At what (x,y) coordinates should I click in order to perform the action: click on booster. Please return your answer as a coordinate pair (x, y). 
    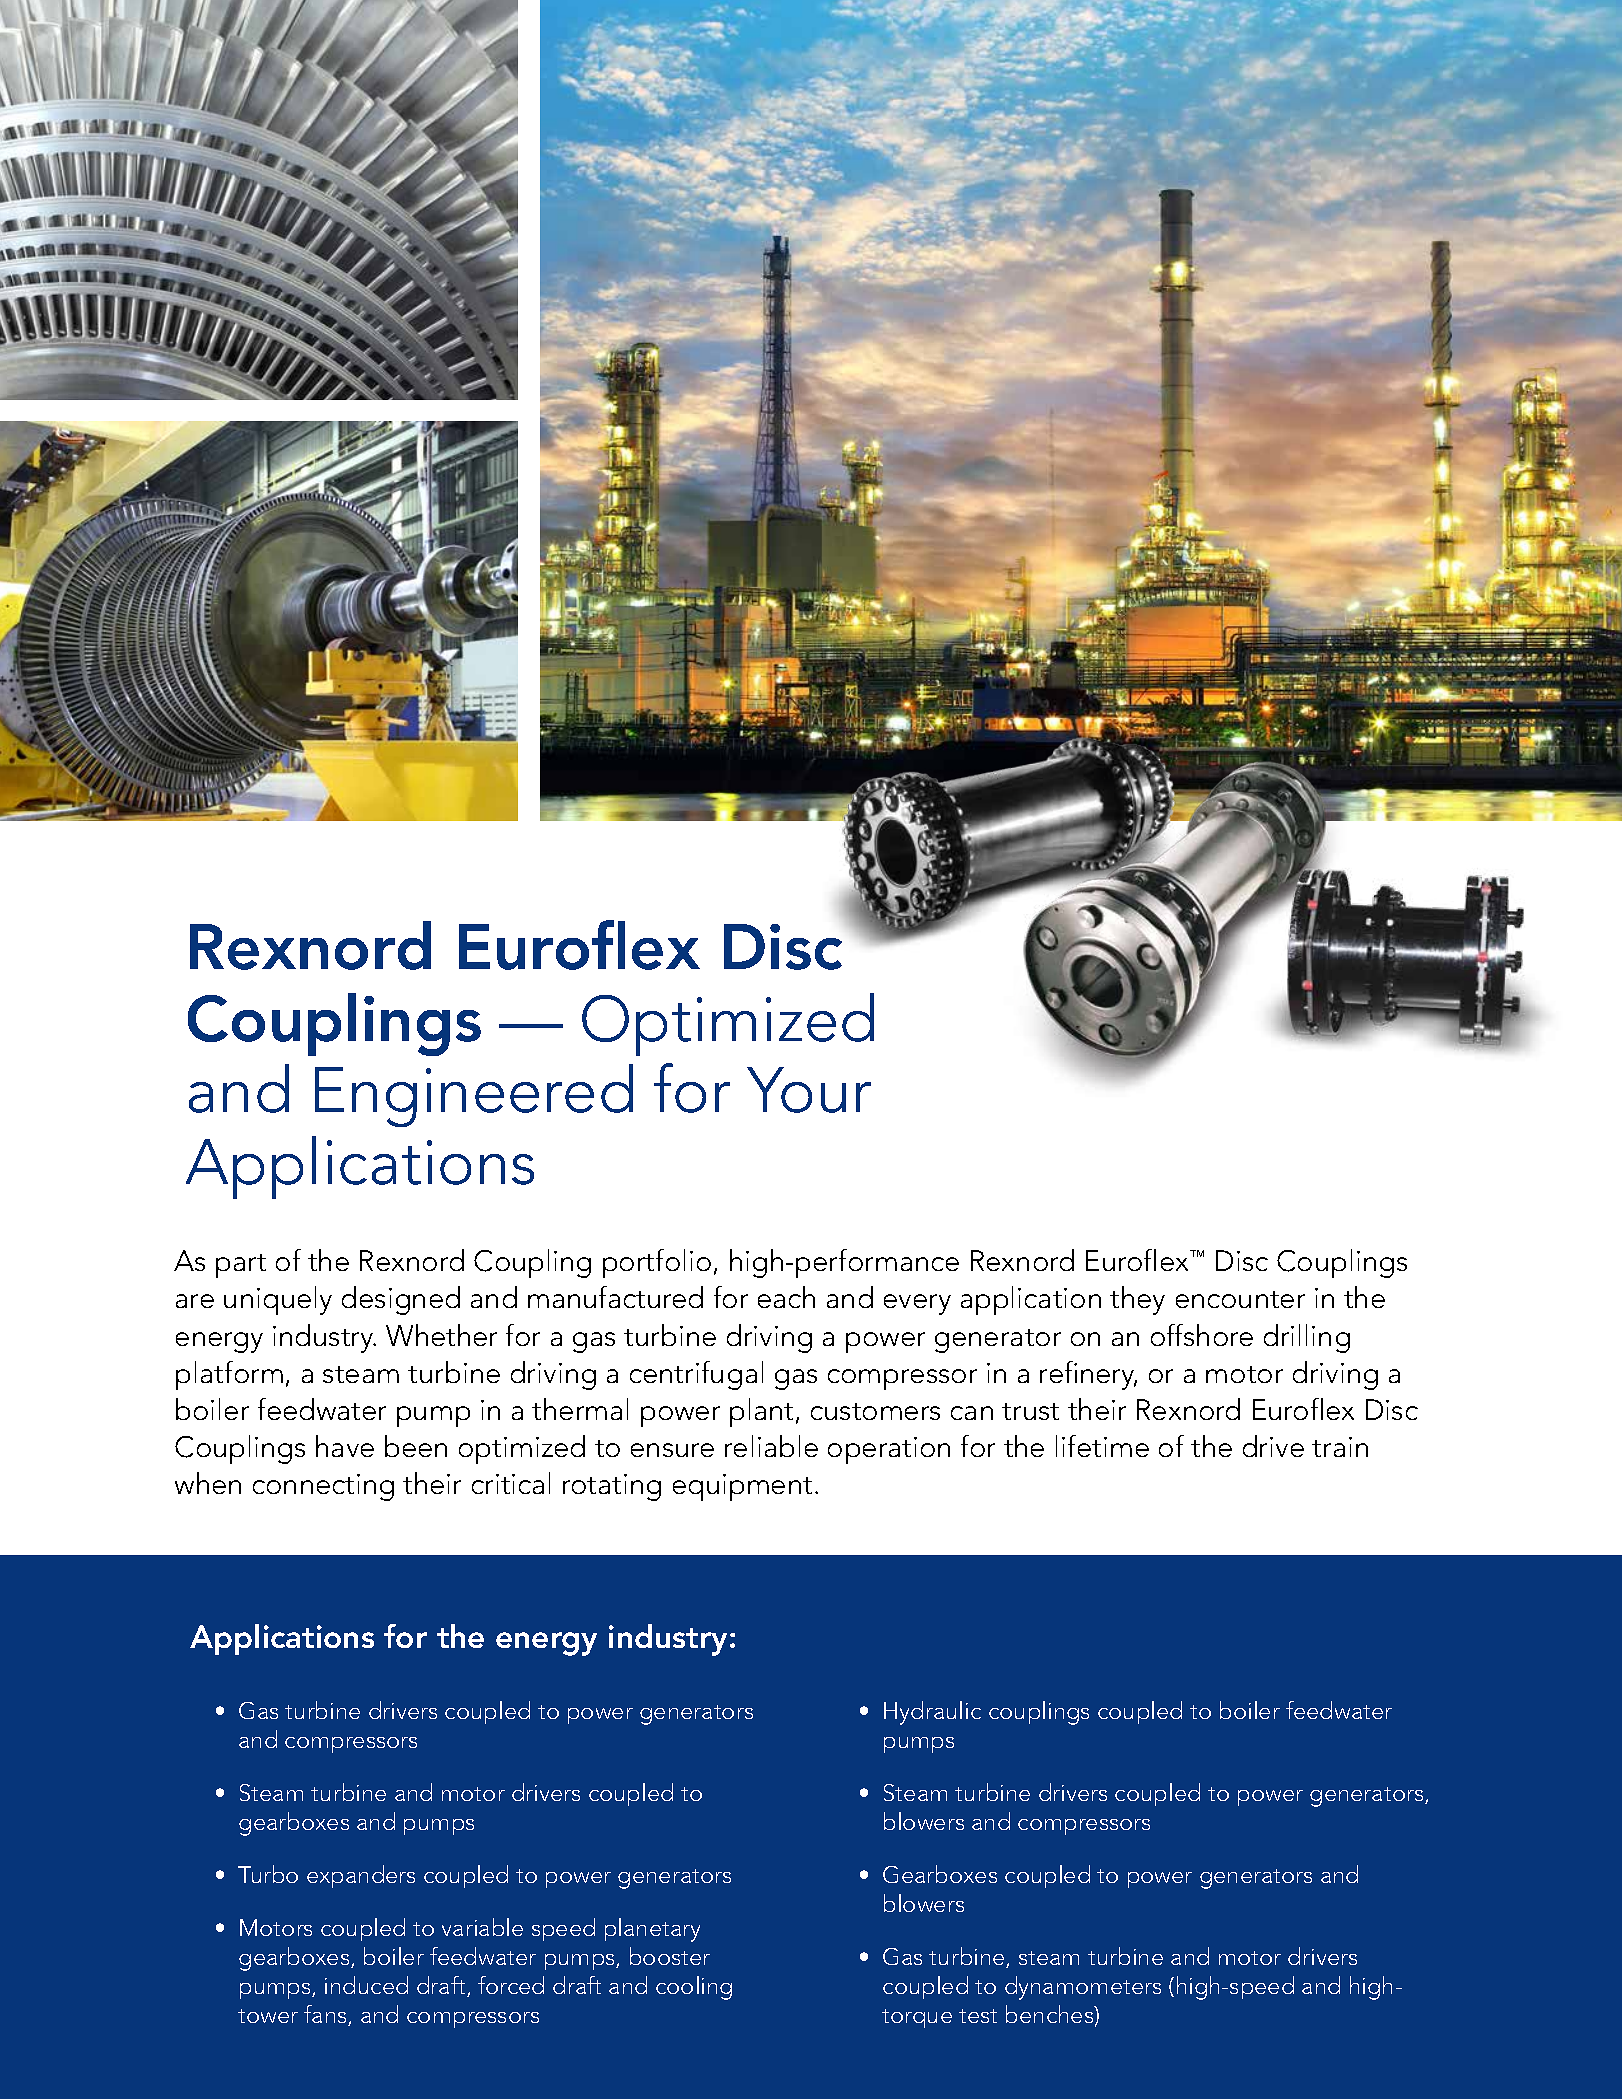
    Looking at the image, I should click on (670, 1956).
